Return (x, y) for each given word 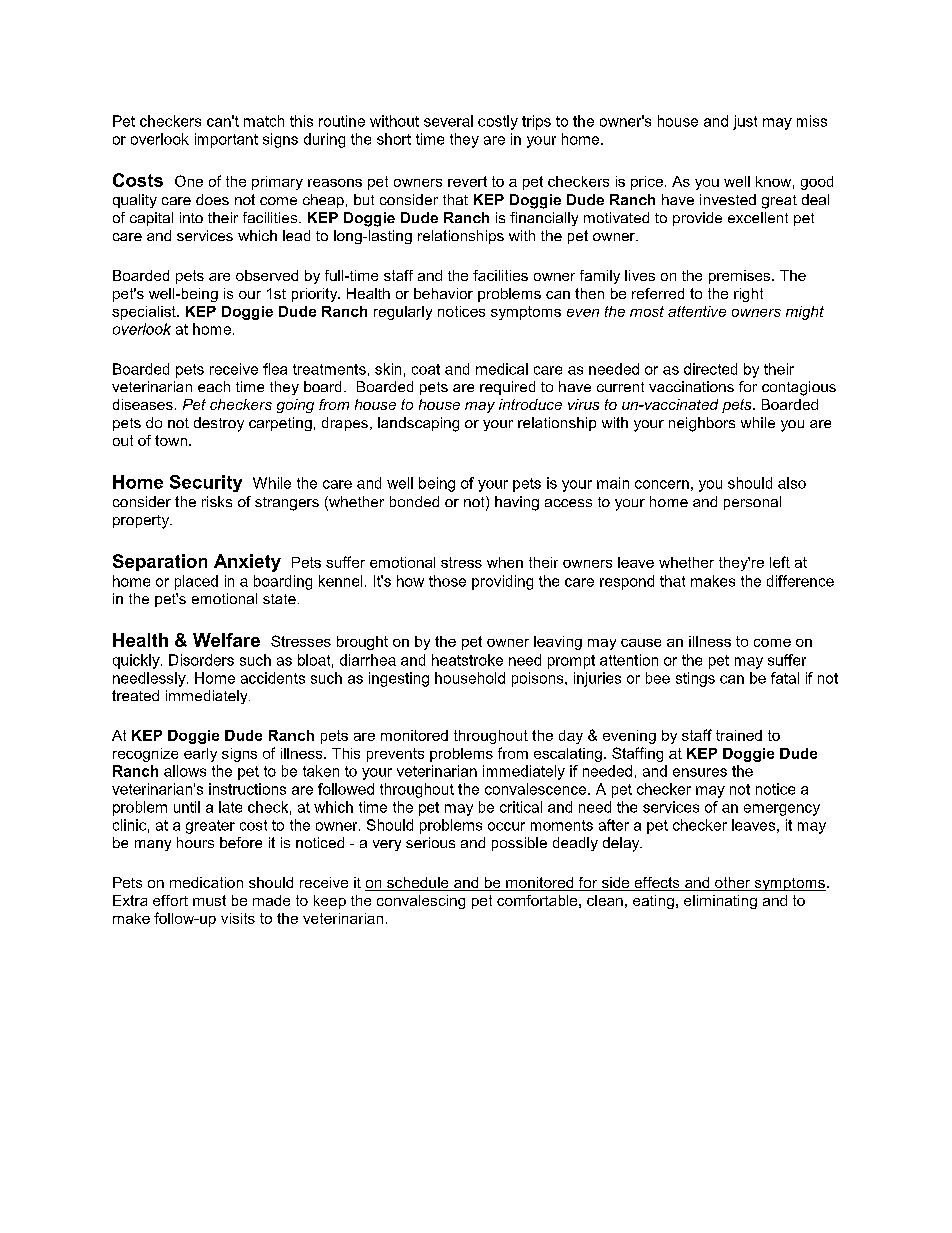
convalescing (421, 902)
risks (217, 501)
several (448, 121)
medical (502, 369)
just (745, 122)
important (226, 140)
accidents (273, 678)
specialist (145, 313)
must (209, 900)
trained (739, 735)
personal (752, 503)
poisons (539, 679)
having (517, 503)
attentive (697, 311)
